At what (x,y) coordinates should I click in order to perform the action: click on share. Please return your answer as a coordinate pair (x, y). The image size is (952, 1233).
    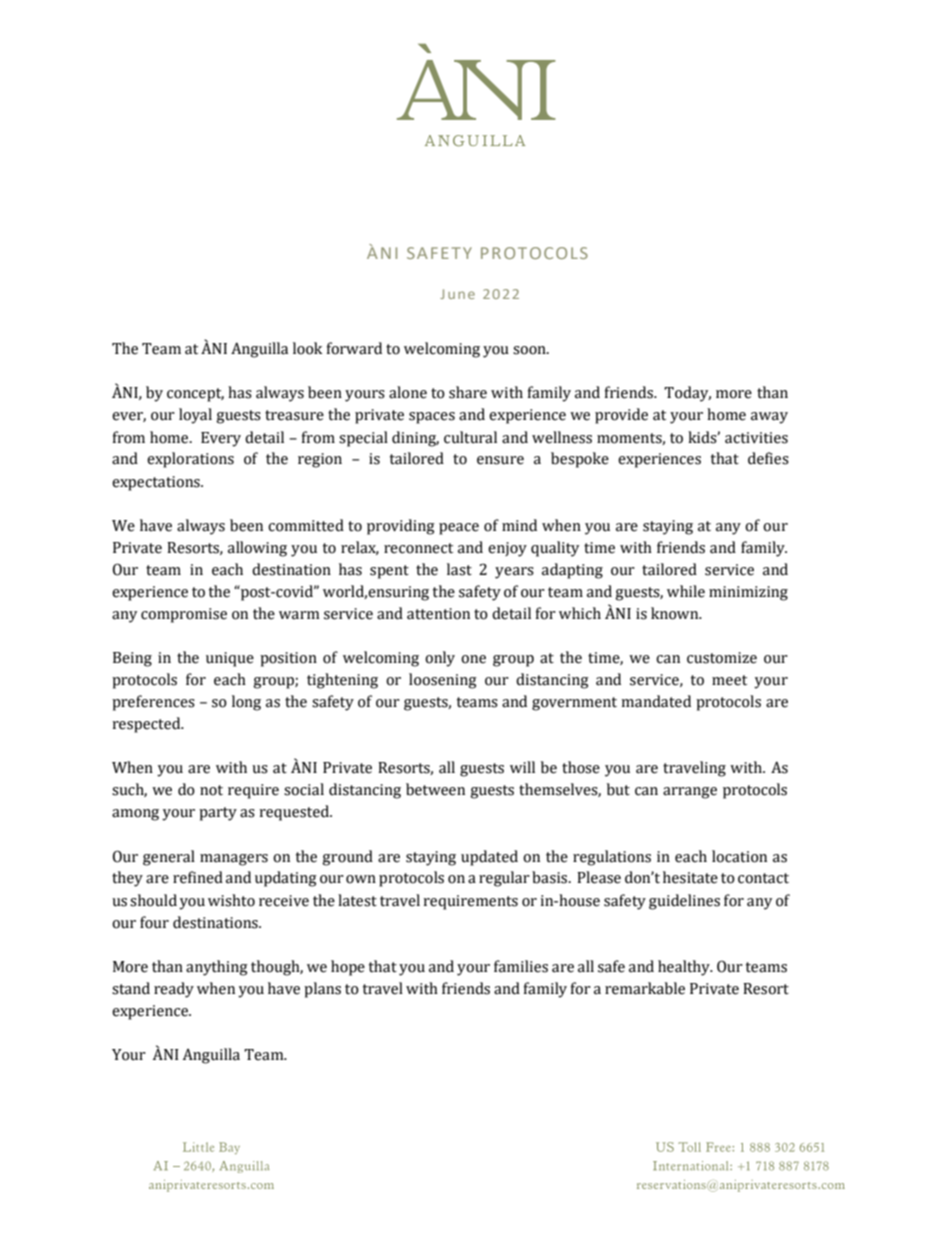
    Looking at the image, I should click on (468, 392).
